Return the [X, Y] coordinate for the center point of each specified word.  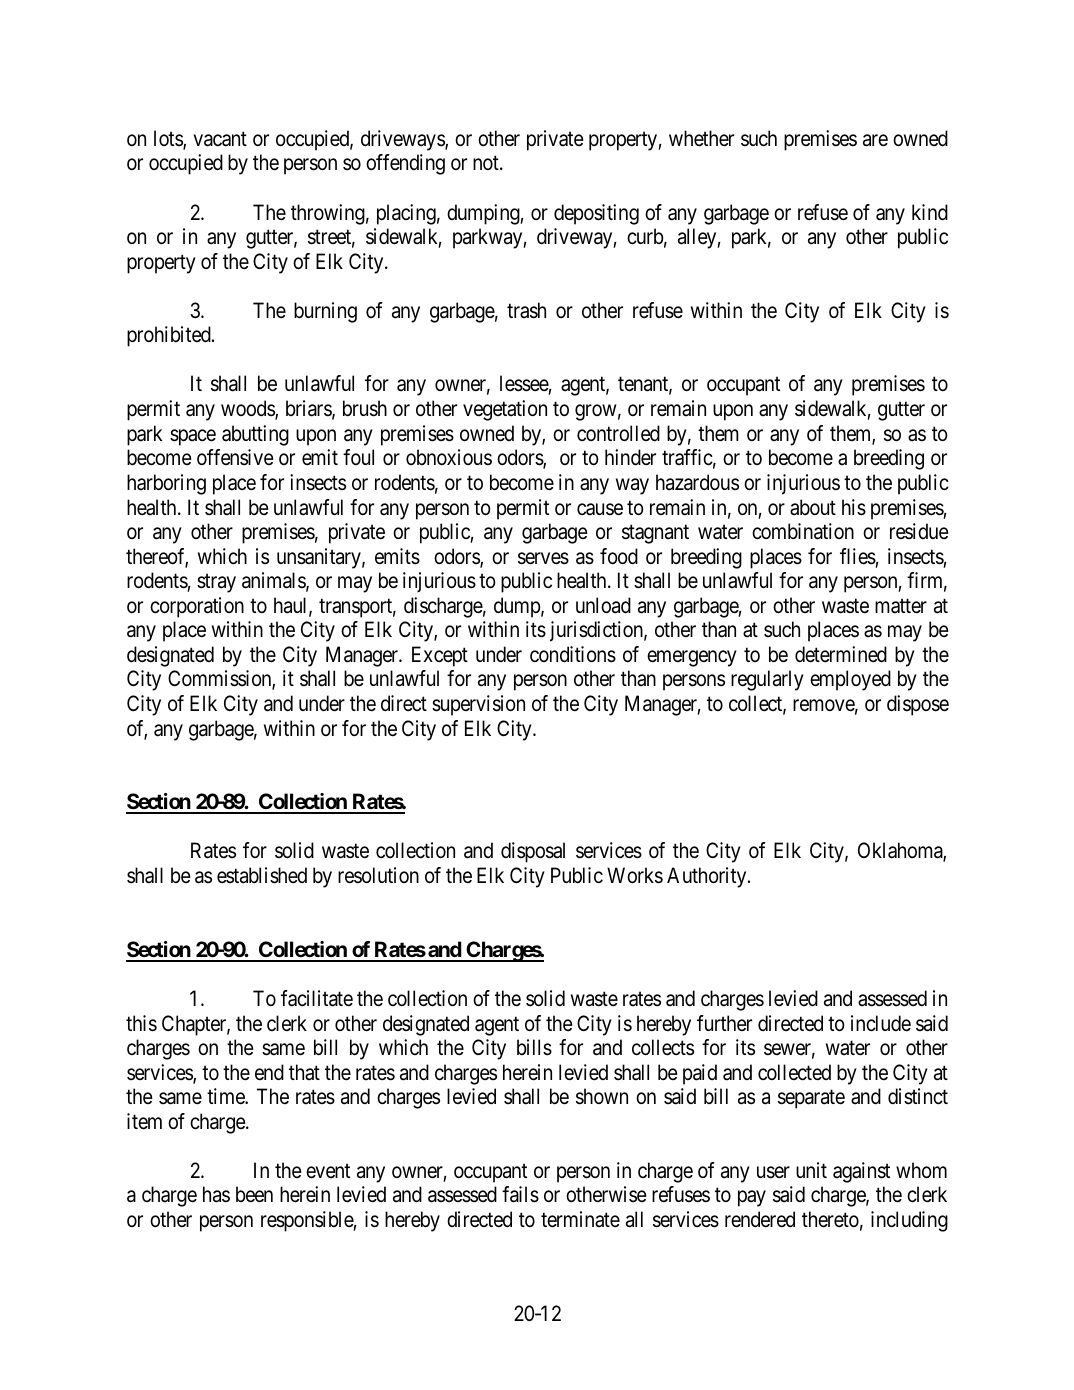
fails [520, 1194]
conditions [573, 654]
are [875, 140]
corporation [197, 607]
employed [850, 680]
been [254, 1194]
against [861, 1172]
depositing [596, 214]
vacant [220, 139]
